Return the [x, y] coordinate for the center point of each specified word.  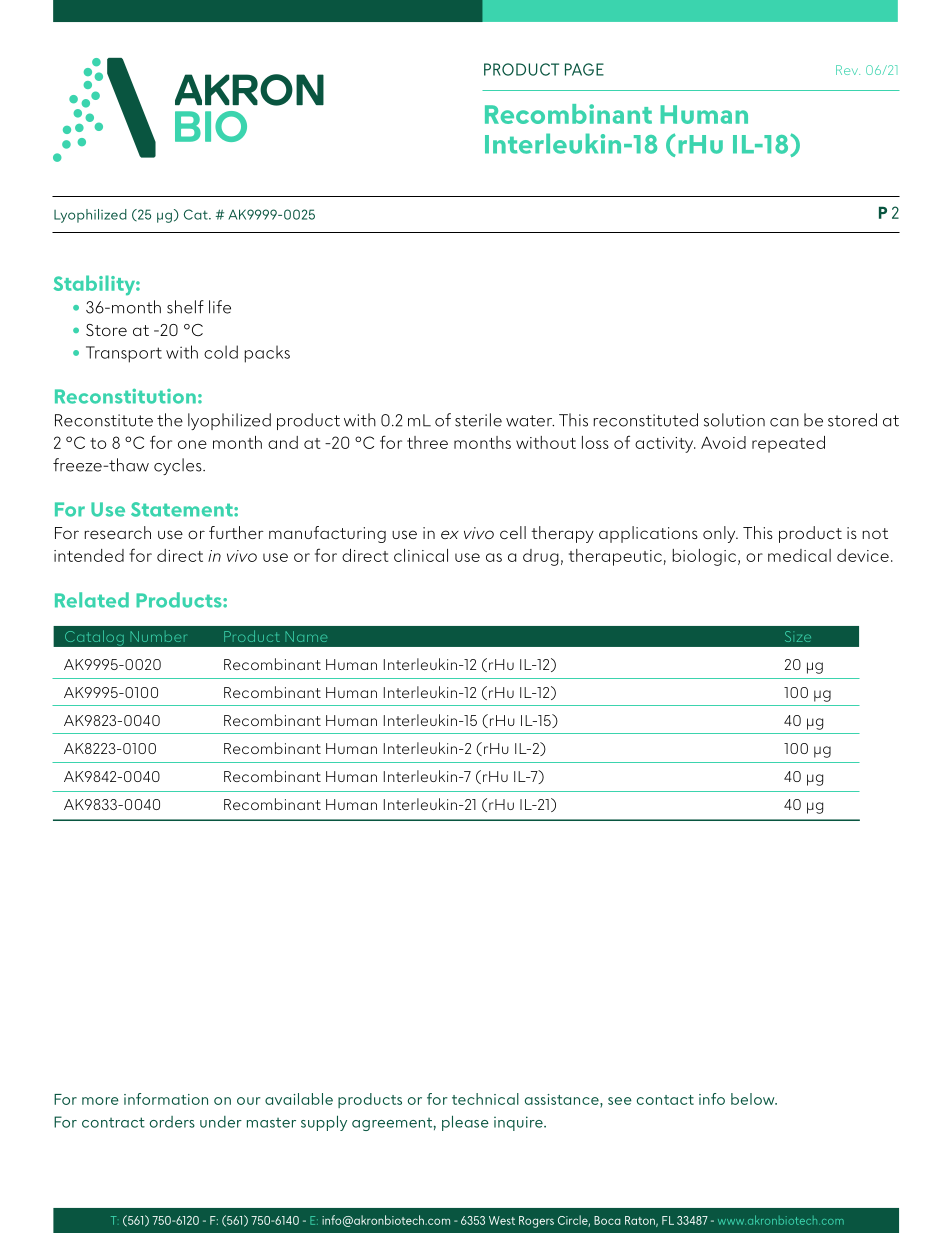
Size [798, 636]
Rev [848, 70]
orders [172, 1122]
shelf [185, 307]
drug [541, 557]
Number [158, 636]
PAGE [584, 69]
